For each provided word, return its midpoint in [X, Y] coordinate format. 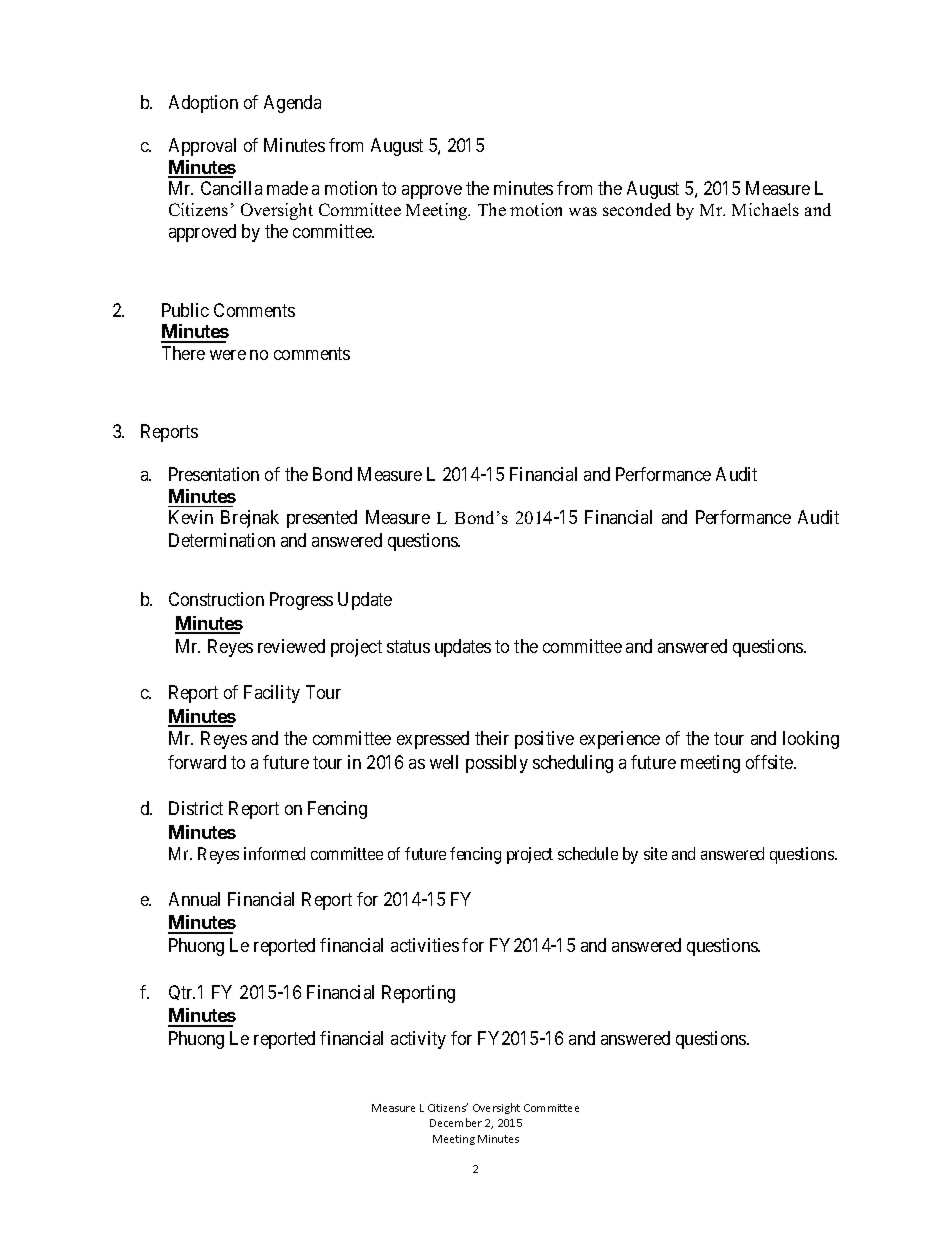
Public [185, 310]
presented [322, 519]
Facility [272, 694]
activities [425, 945]
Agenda [292, 104]
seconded [637, 209]
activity [418, 1040]
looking [811, 740]
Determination [222, 540]
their [492, 738]
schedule [588, 853]
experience [620, 740]
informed [274, 853]
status [408, 646]
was [583, 211]
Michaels [765, 209]
